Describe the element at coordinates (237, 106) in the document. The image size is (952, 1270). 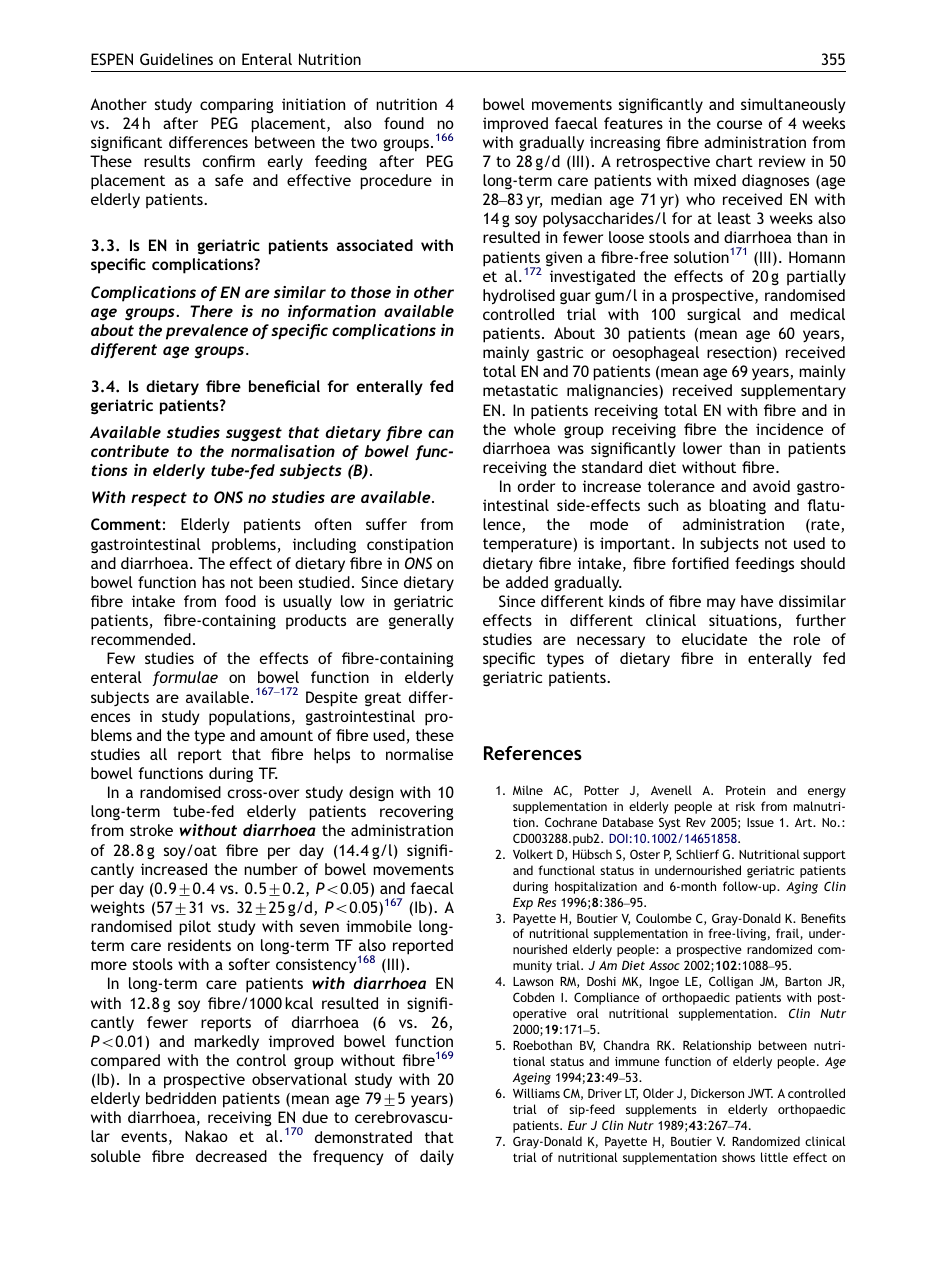
I see `comparing` at that location.
